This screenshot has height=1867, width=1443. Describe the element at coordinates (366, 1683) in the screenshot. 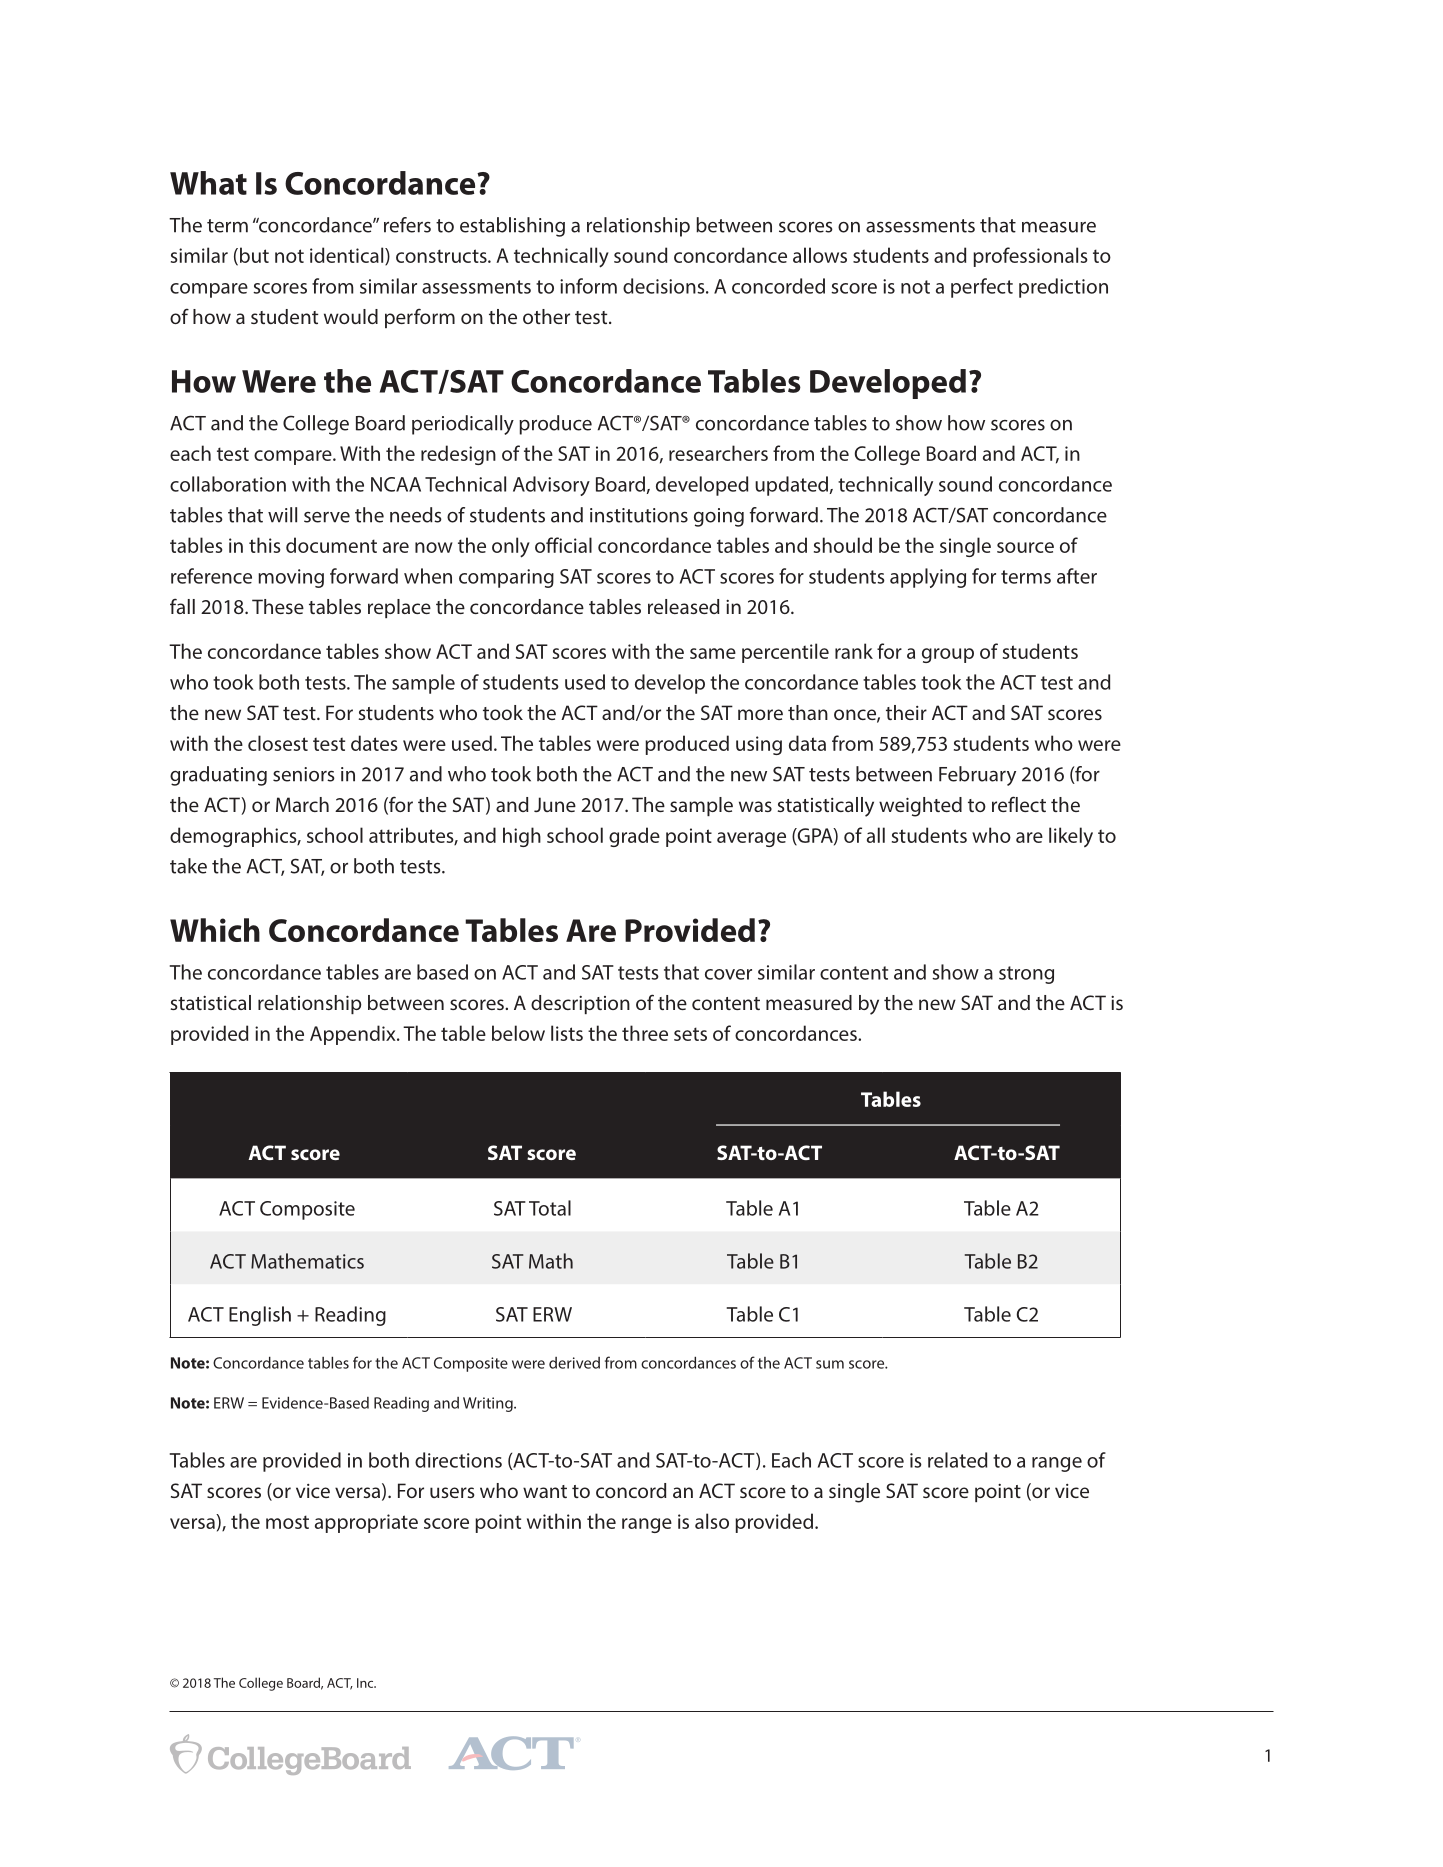

I see `Inc` at that location.
